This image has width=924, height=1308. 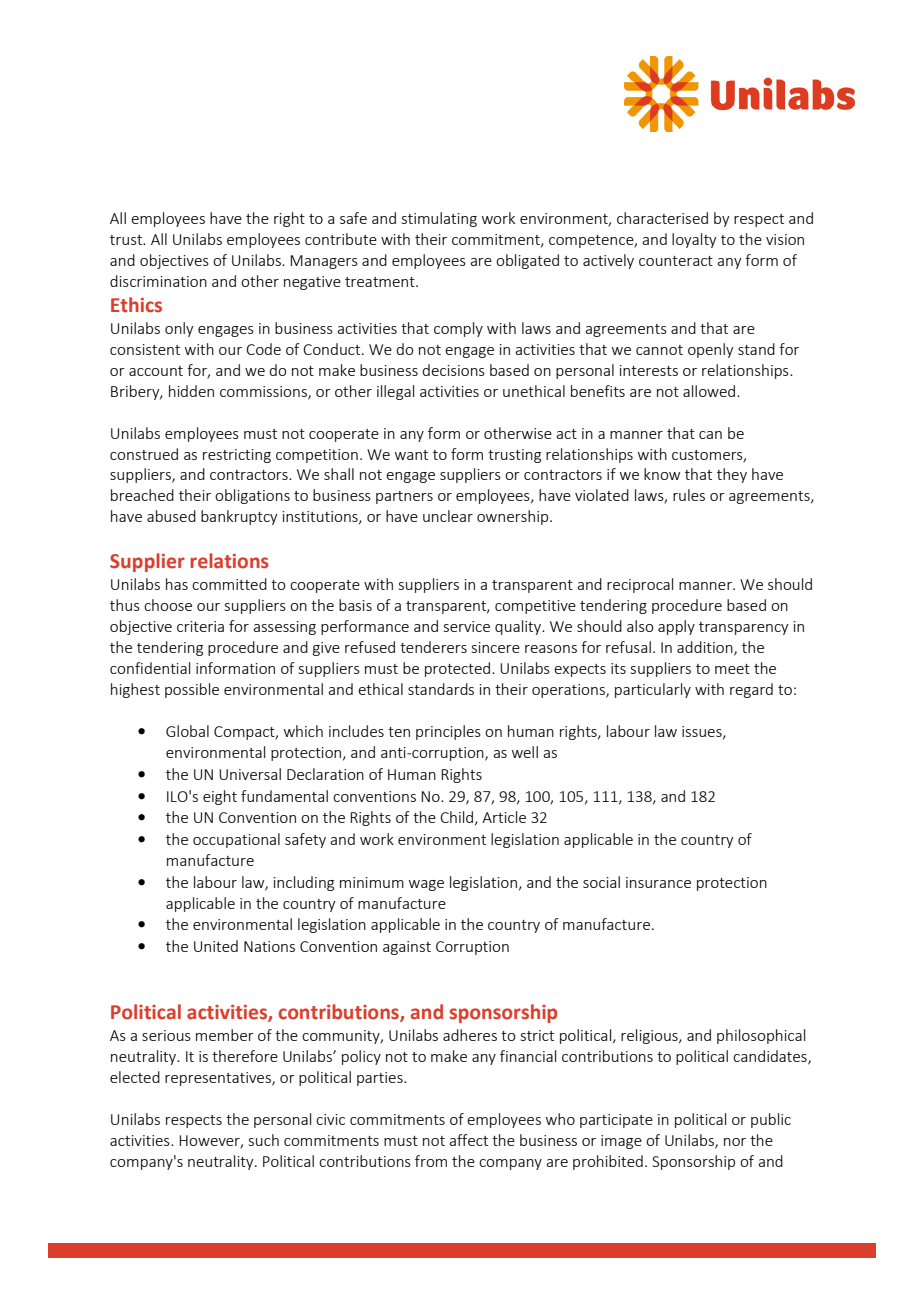 What do you see at coordinates (158, 281) in the image?
I see `discrimination` at bounding box center [158, 281].
